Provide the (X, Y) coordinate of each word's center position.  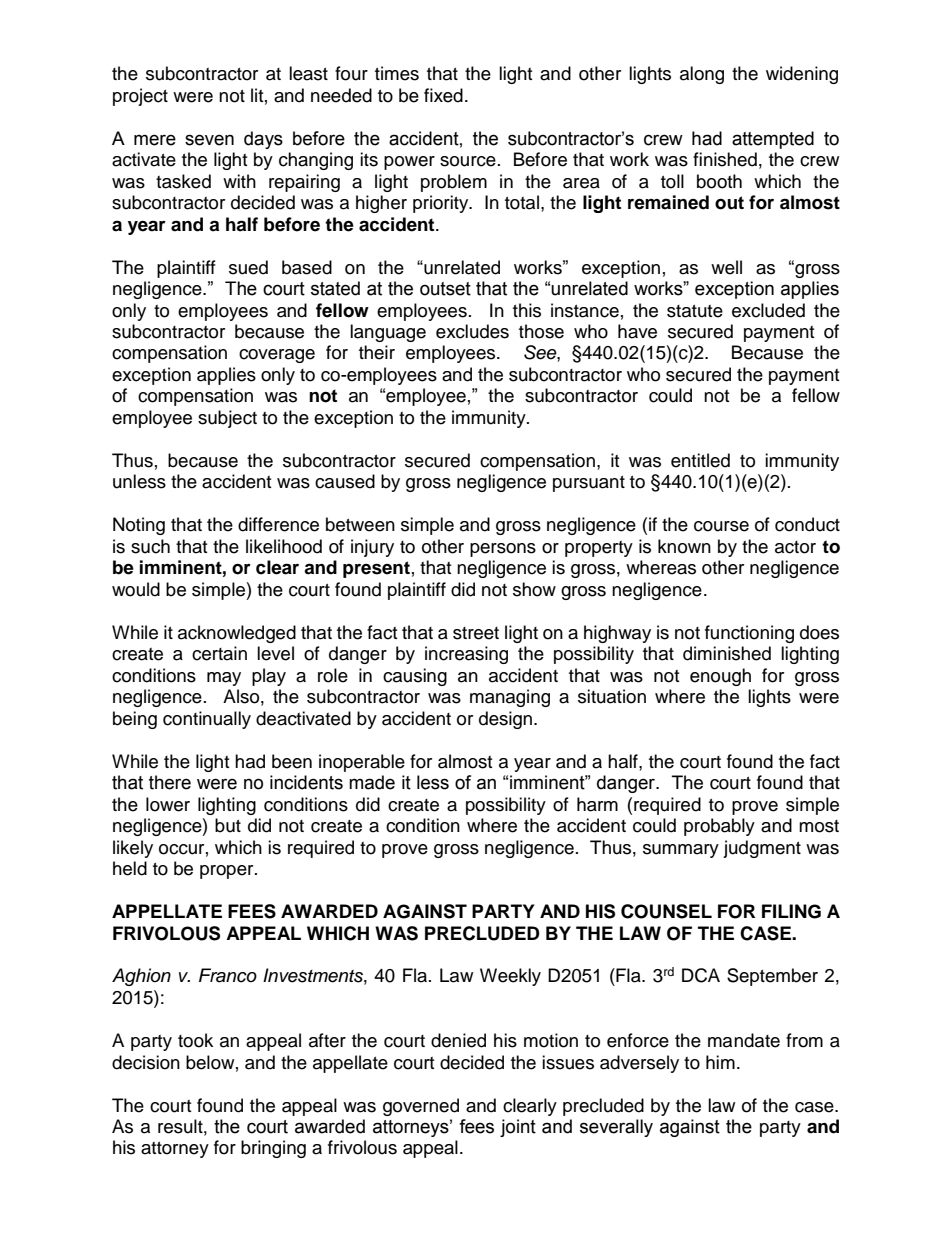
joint (518, 1128)
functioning (749, 634)
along (702, 75)
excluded (768, 310)
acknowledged (237, 634)
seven (209, 140)
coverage (277, 356)
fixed (443, 95)
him (720, 1062)
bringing (273, 1149)
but (228, 825)
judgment (762, 849)
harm (597, 804)
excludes (472, 331)
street (476, 633)
